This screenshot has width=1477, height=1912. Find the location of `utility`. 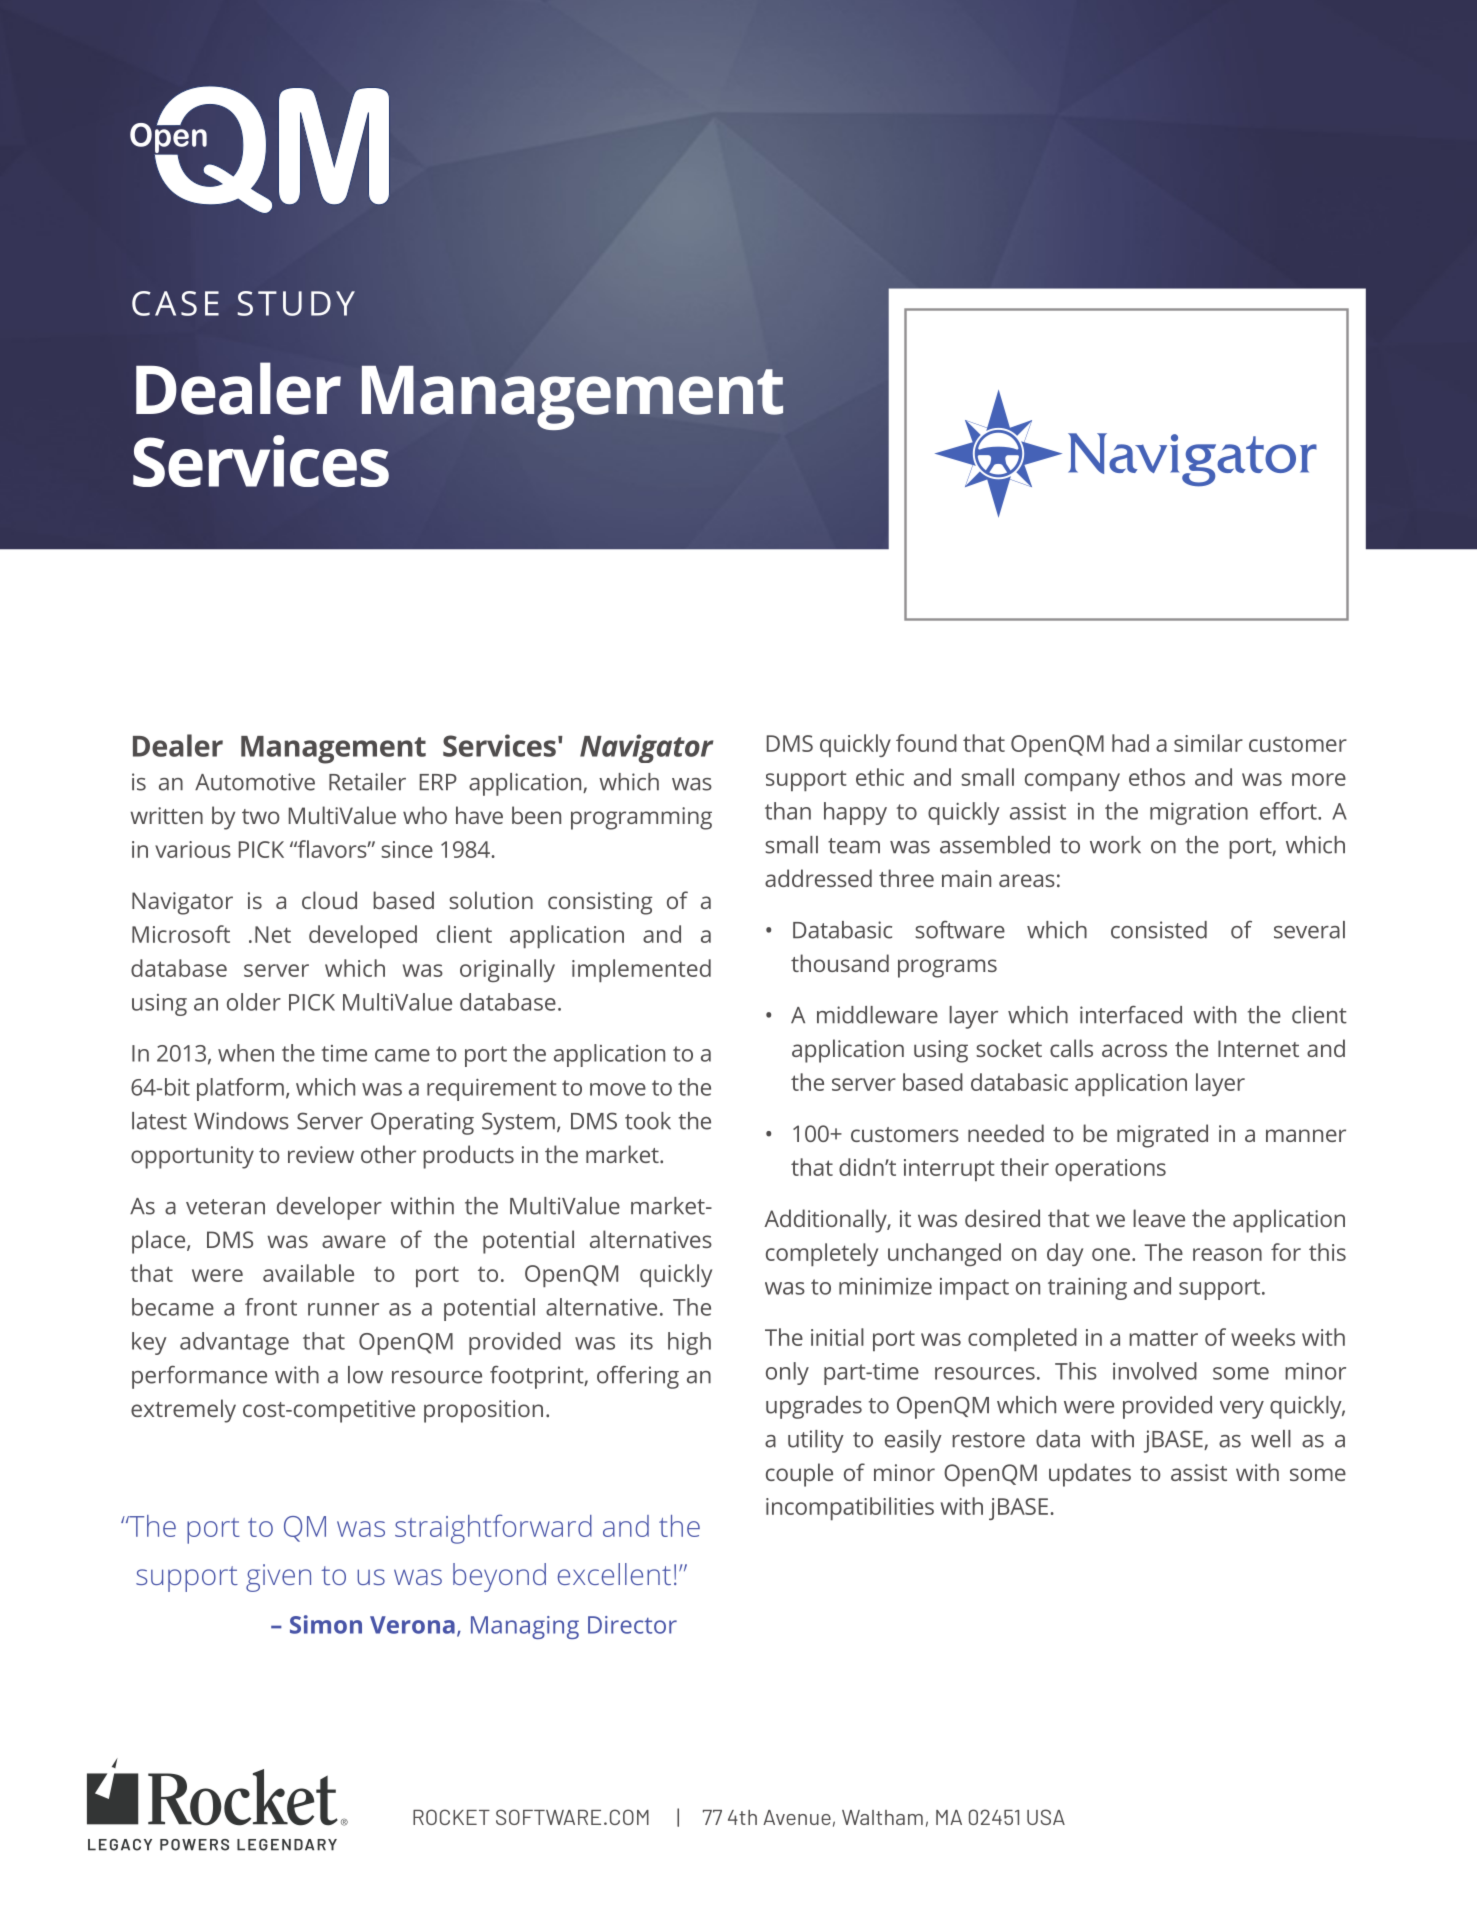

utility is located at coordinates (816, 1441).
